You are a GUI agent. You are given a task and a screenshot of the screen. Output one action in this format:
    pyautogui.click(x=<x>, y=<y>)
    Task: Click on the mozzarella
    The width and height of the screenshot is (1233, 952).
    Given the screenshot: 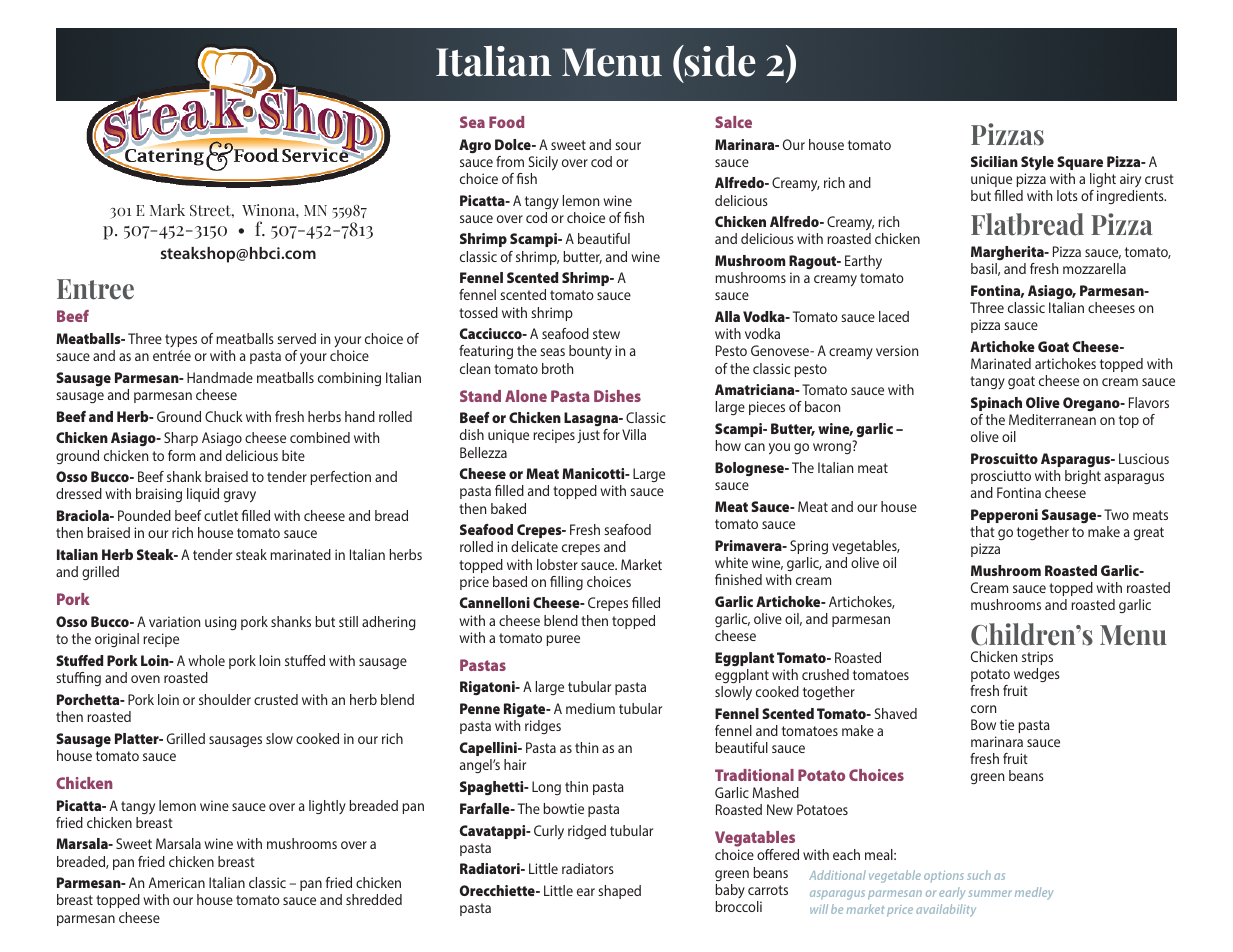 What is the action you would take?
    pyautogui.click(x=1094, y=268)
